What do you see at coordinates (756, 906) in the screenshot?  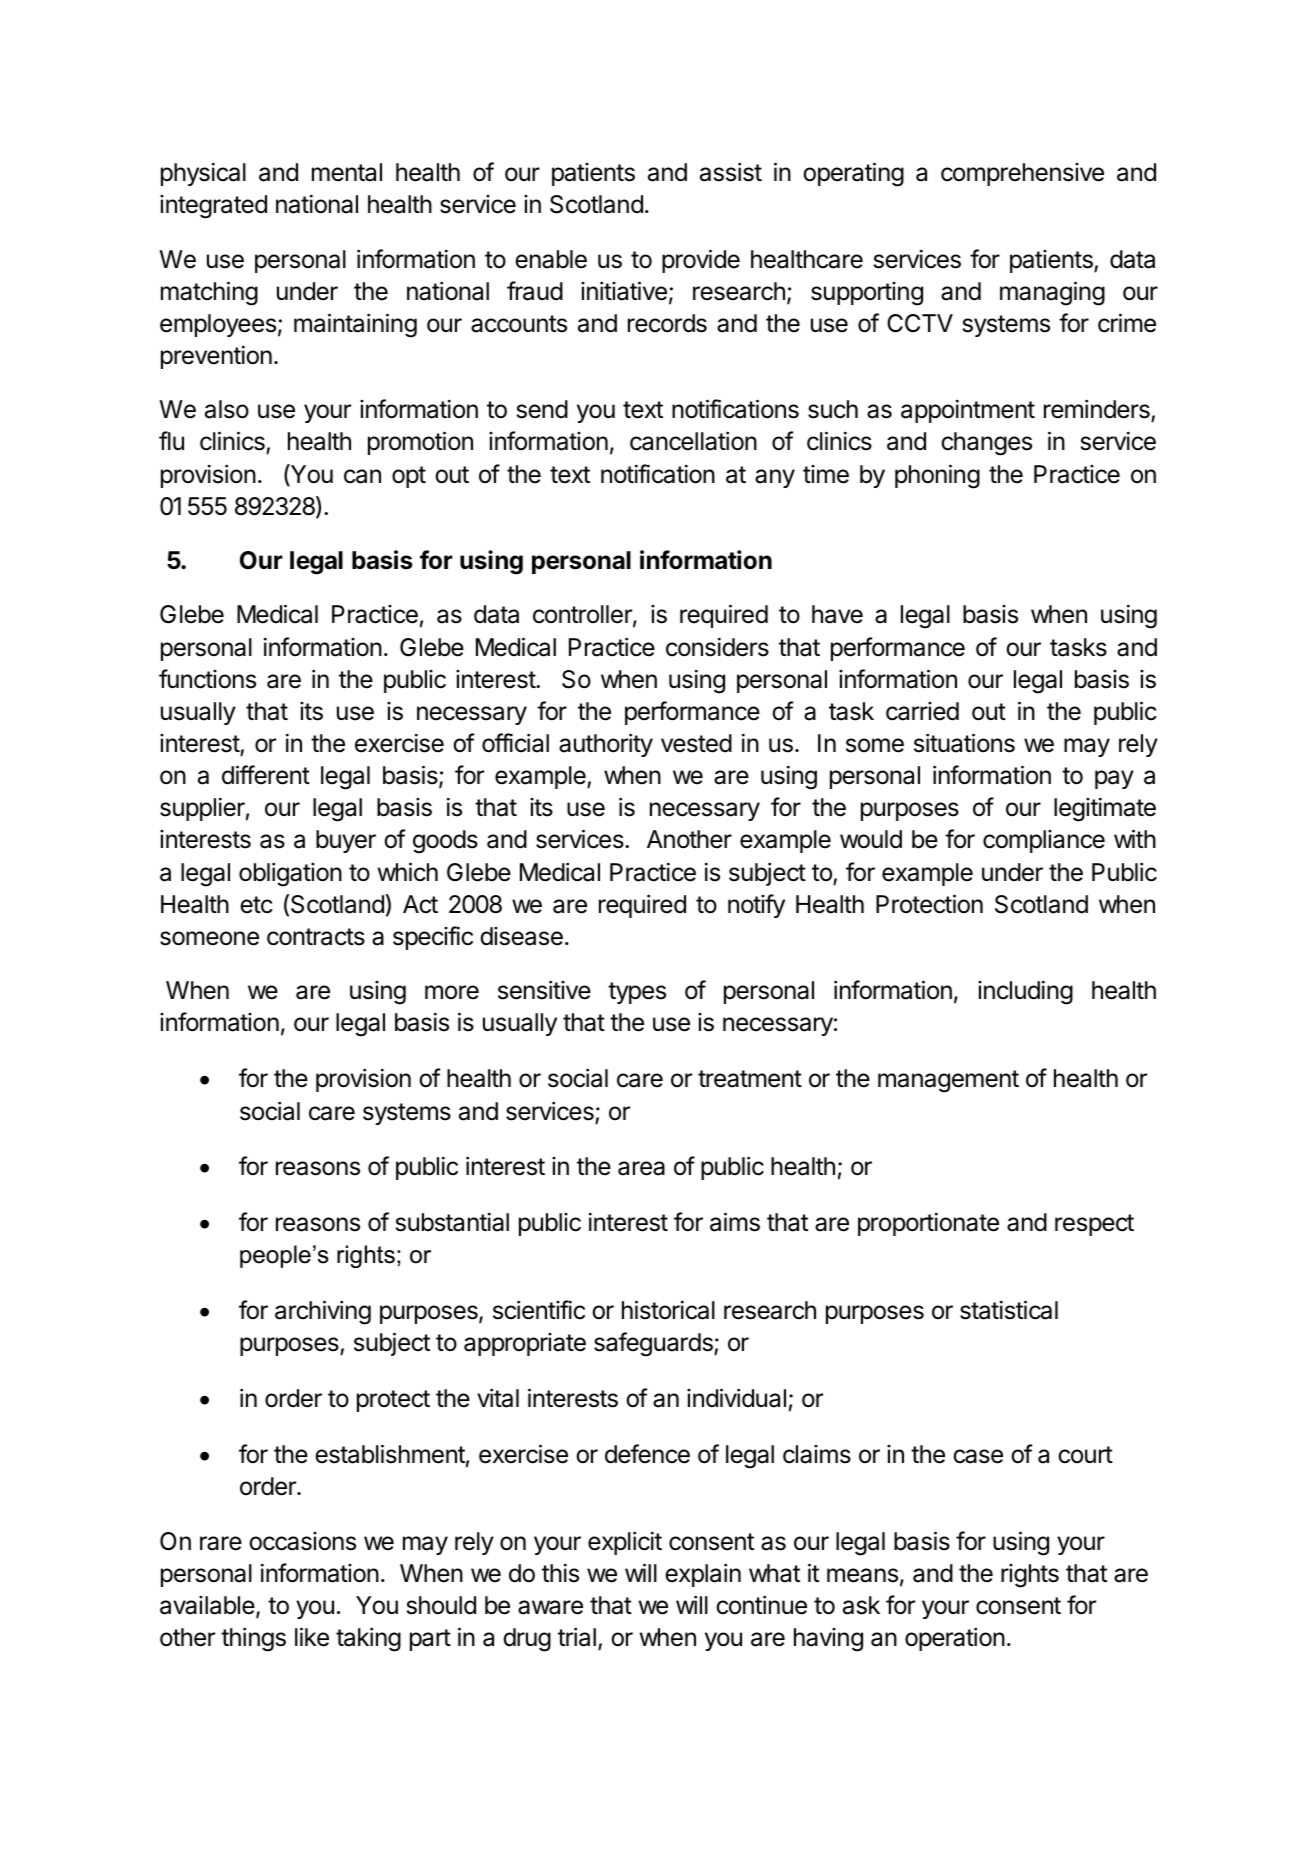 I see `notify` at bounding box center [756, 906].
